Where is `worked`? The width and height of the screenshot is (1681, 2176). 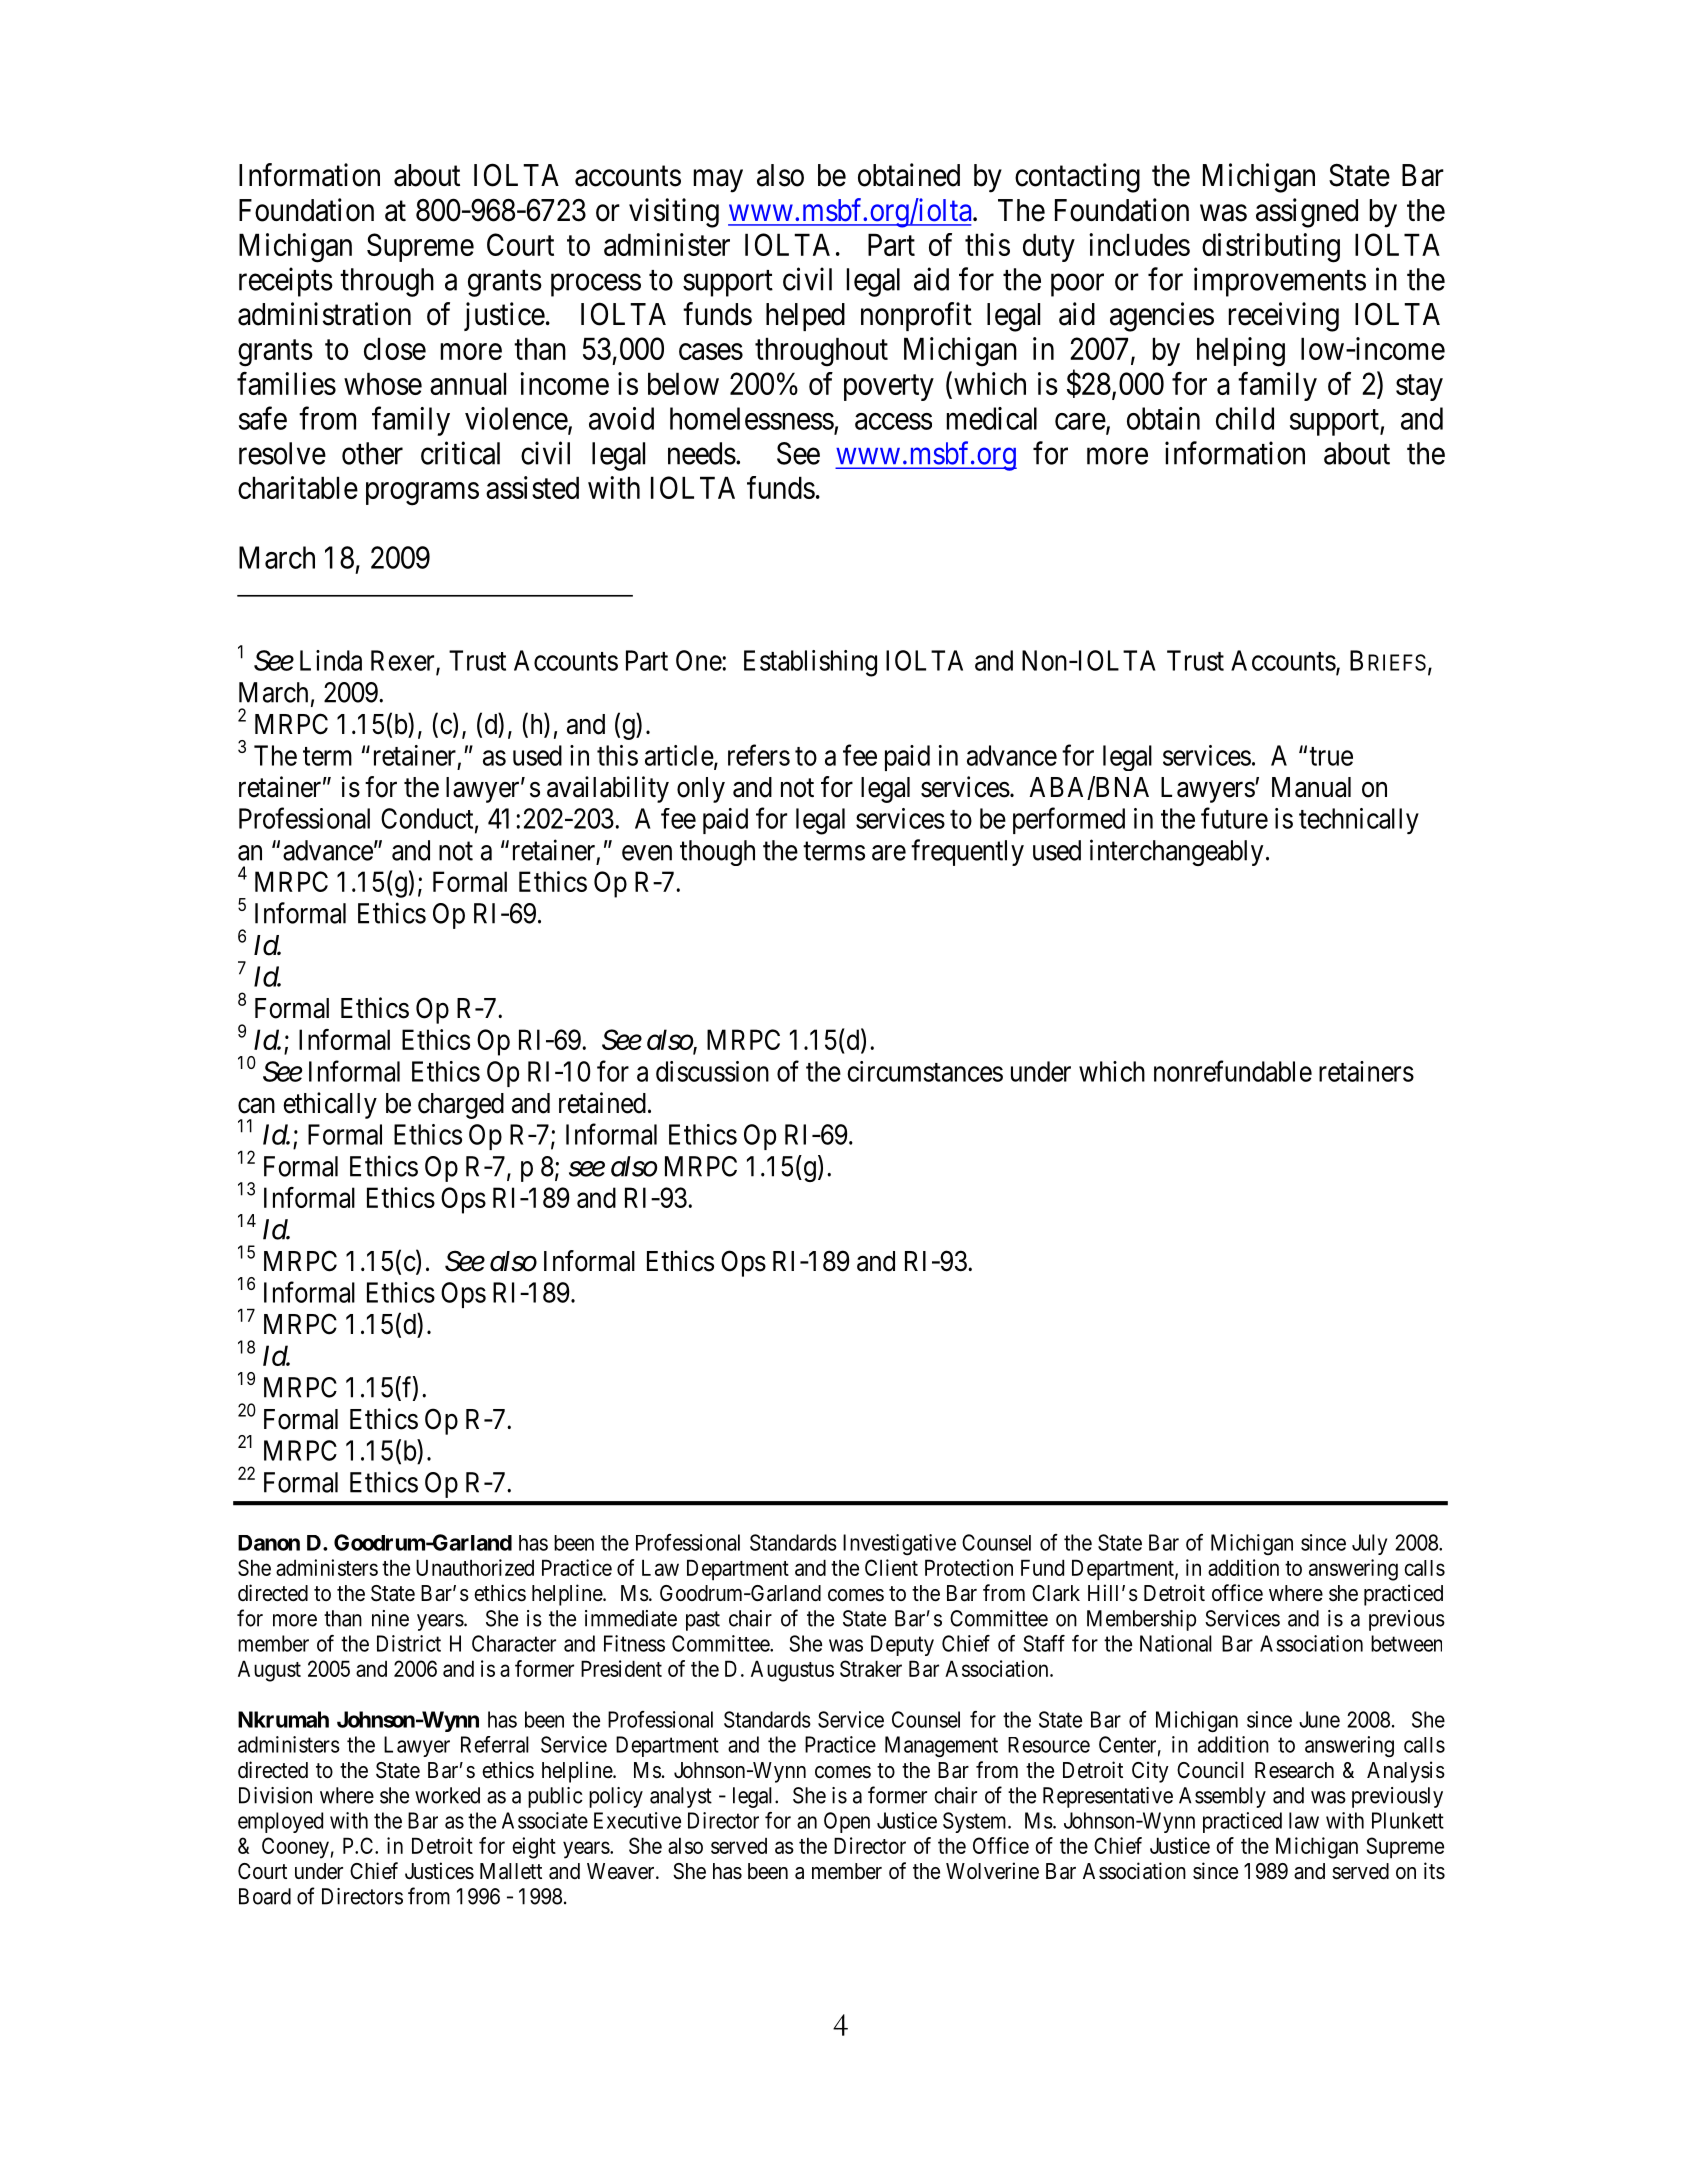
worked is located at coordinates (447, 1795).
